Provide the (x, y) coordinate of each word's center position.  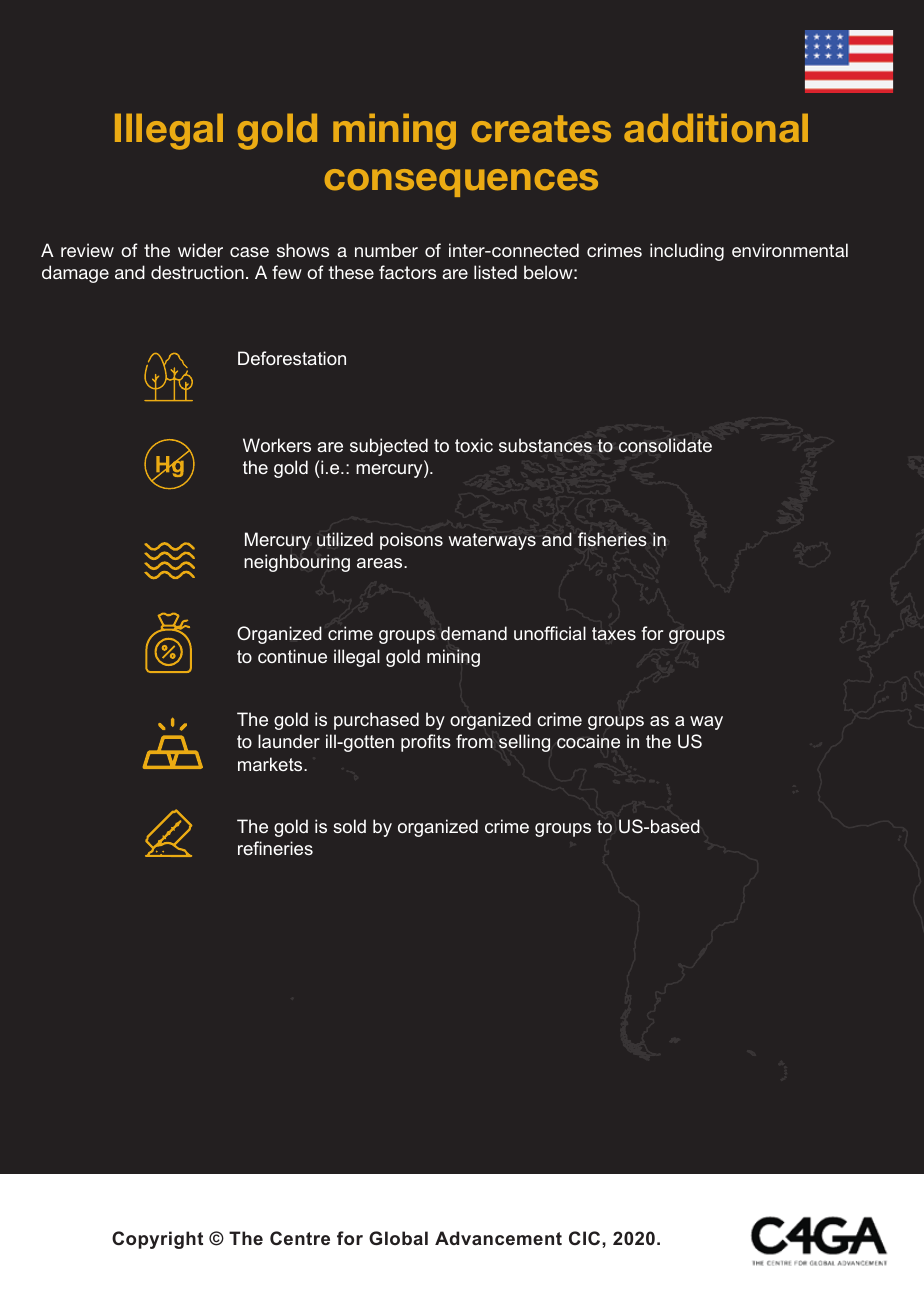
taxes (614, 633)
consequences (461, 183)
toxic (474, 445)
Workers (277, 445)
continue (292, 656)
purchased (376, 721)
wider (200, 250)
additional (716, 128)
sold (349, 826)
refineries (275, 848)
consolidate (665, 445)
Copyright (157, 1240)
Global (398, 1238)
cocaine (588, 741)
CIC (586, 1238)
